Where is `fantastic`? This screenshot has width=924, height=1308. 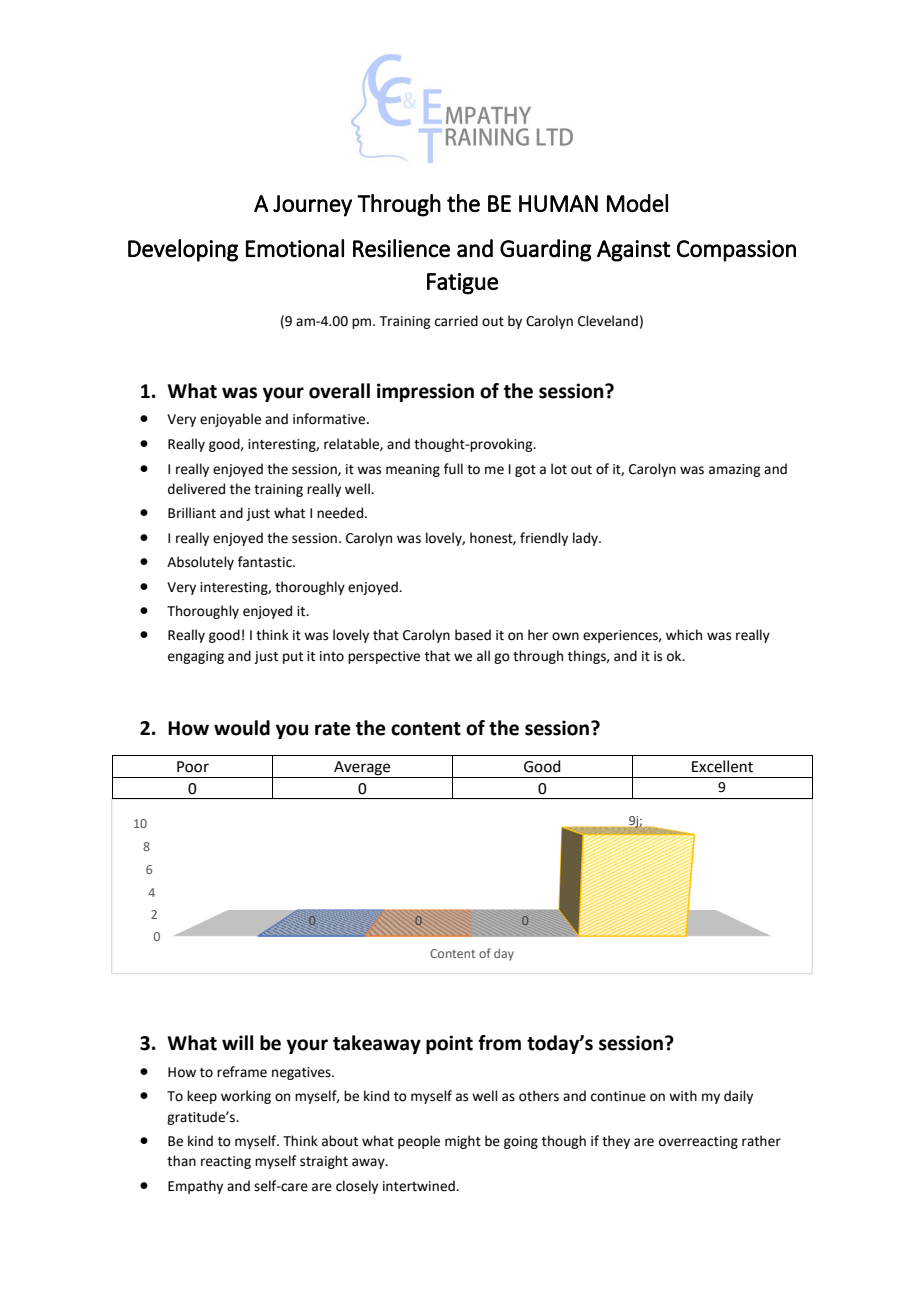 fantastic is located at coordinates (266, 562).
